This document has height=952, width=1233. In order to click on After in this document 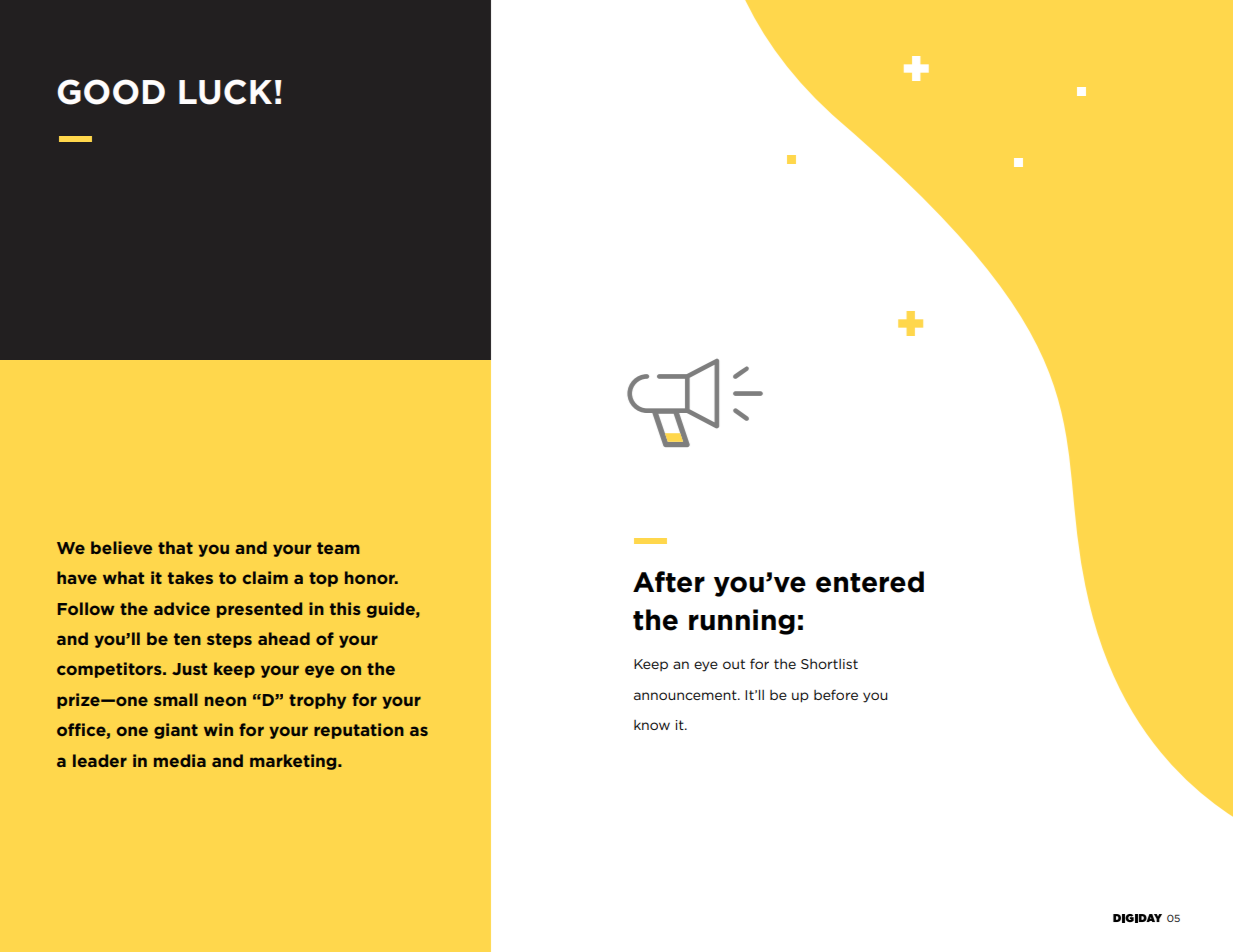, I will do `click(669, 582)`.
